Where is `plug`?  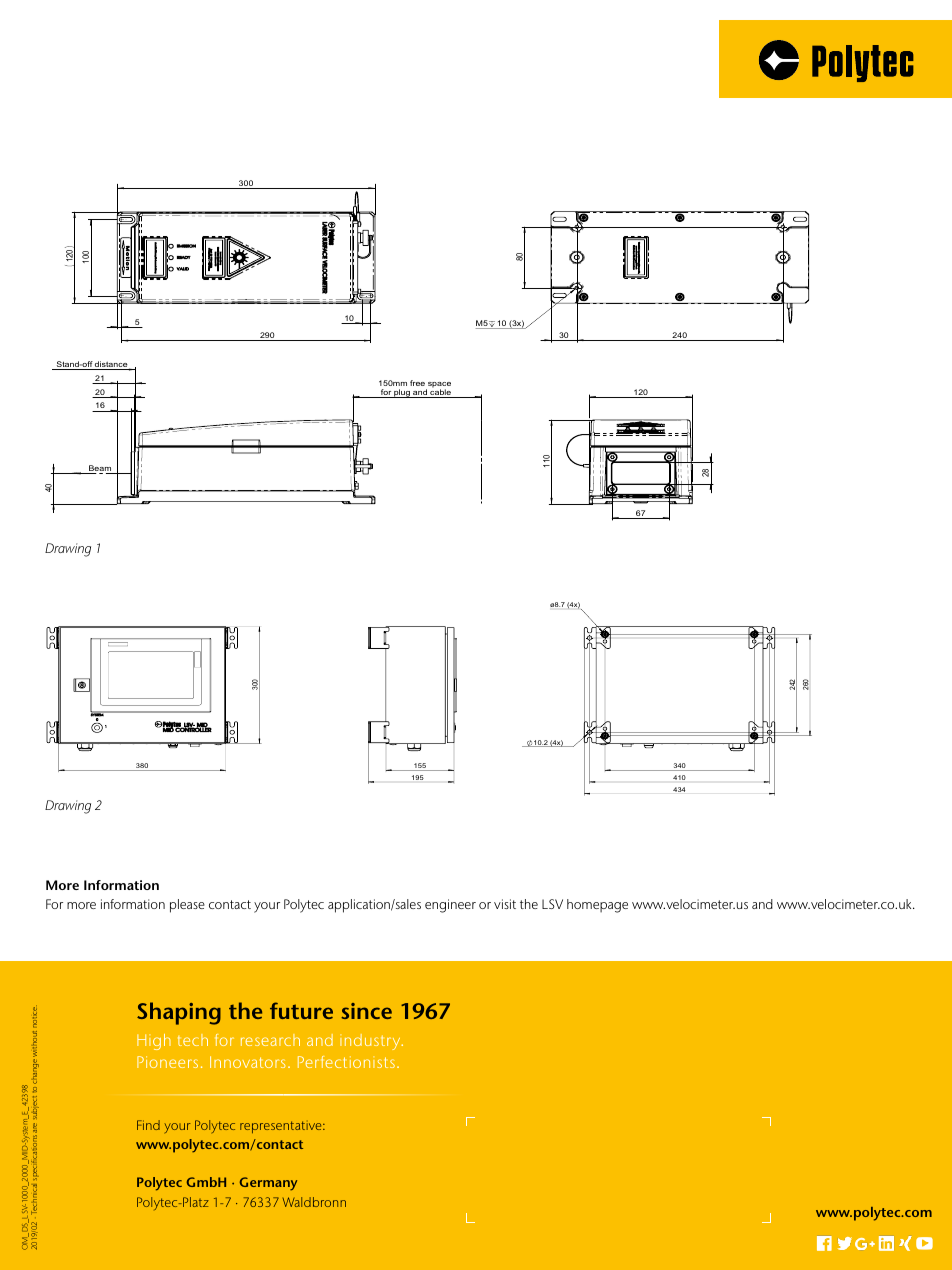
plug is located at coordinates (402, 393).
